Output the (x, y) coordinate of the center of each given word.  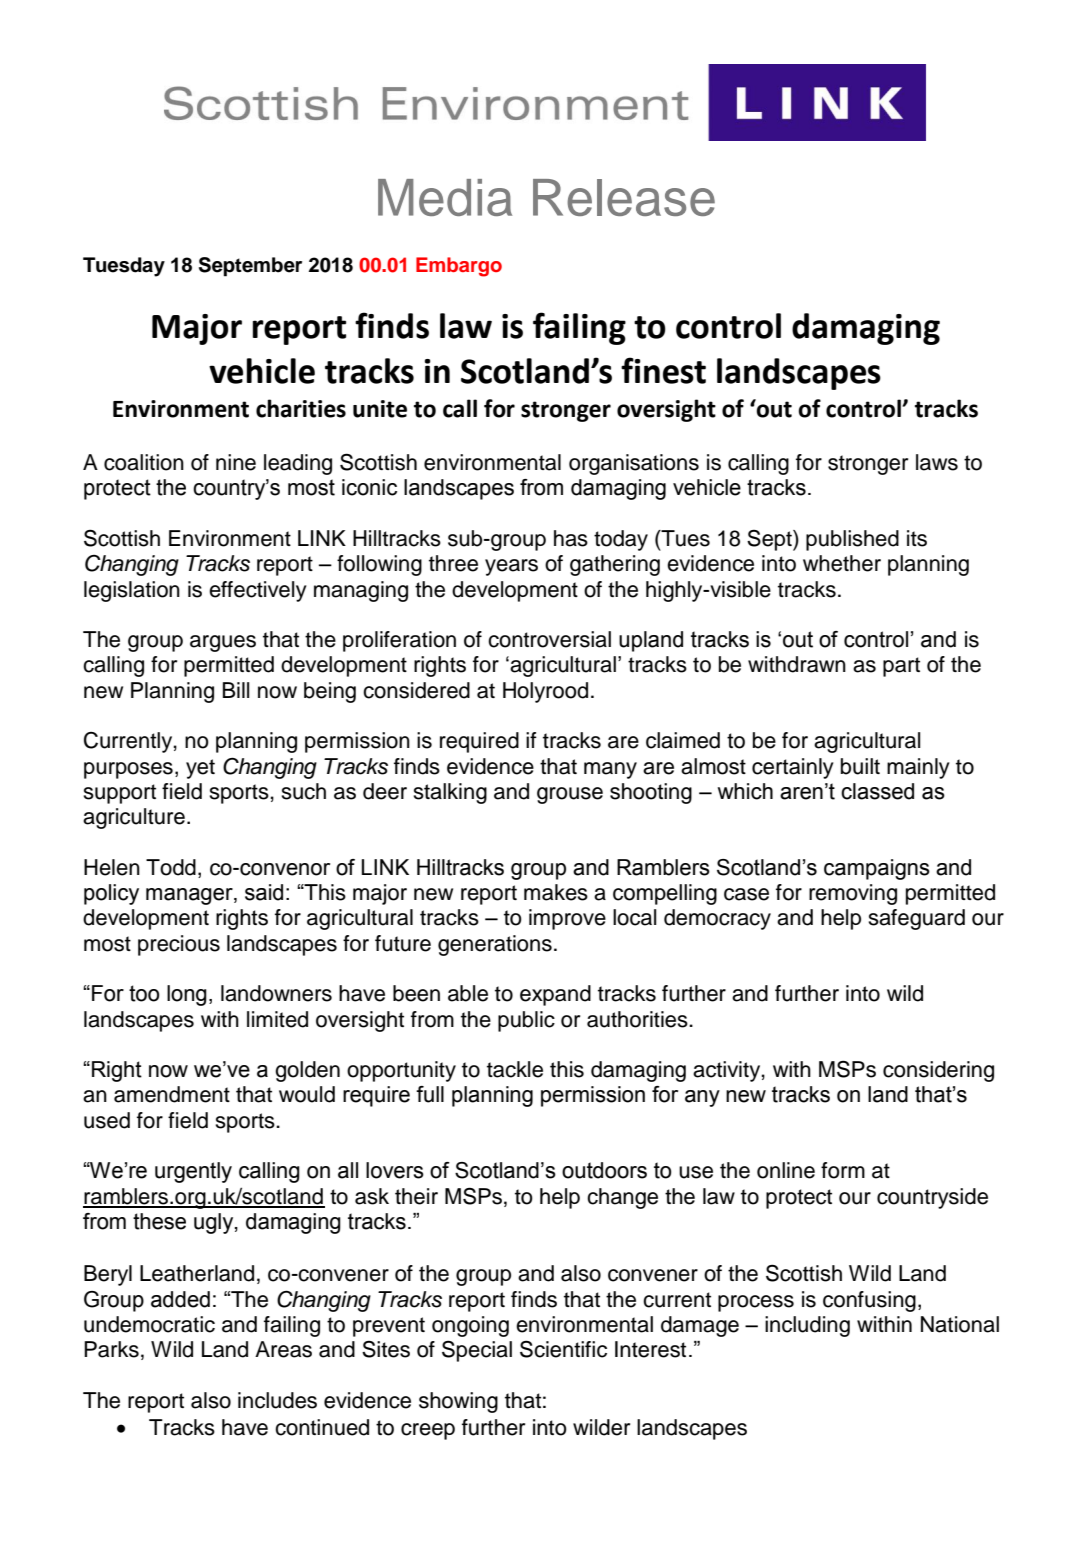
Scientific (563, 1349)
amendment (172, 1094)
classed (877, 791)
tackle (515, 1069)
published (852, 540)
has (571, 538)
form (843, 1170)
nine (236, 462)
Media (445, 197)
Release (624, 197)
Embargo (459, 267)
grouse (570, 795)
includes (277, 1400)
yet (200, 769)
